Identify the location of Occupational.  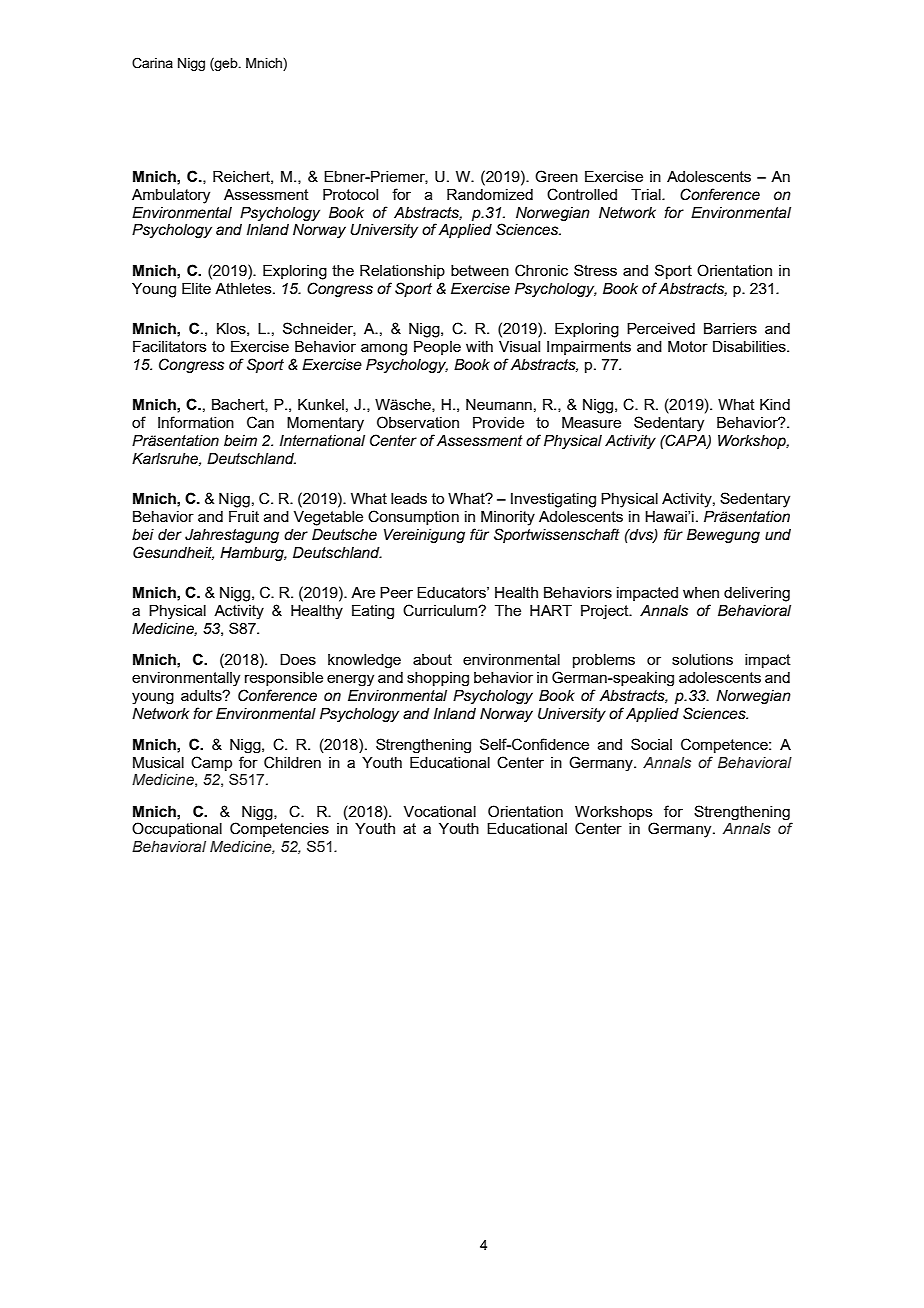
(177, 829).
